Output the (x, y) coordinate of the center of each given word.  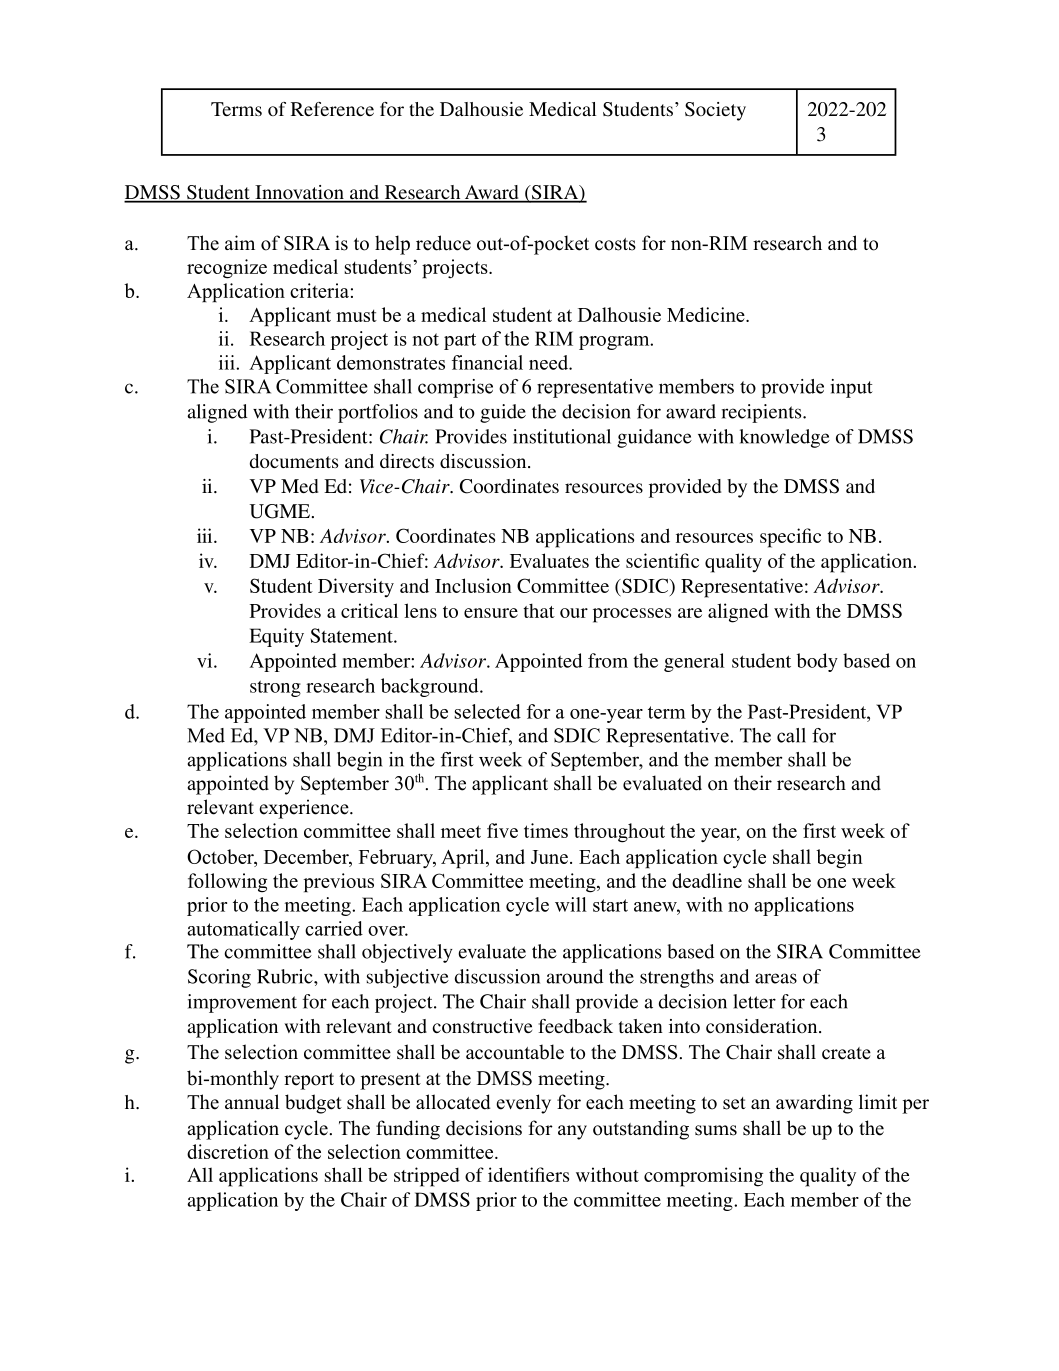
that (539, 610)
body (817, 662)
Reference (332, 109)
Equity (276, 637)
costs (615, 244)
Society (715, 111)
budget (313, 1104)
